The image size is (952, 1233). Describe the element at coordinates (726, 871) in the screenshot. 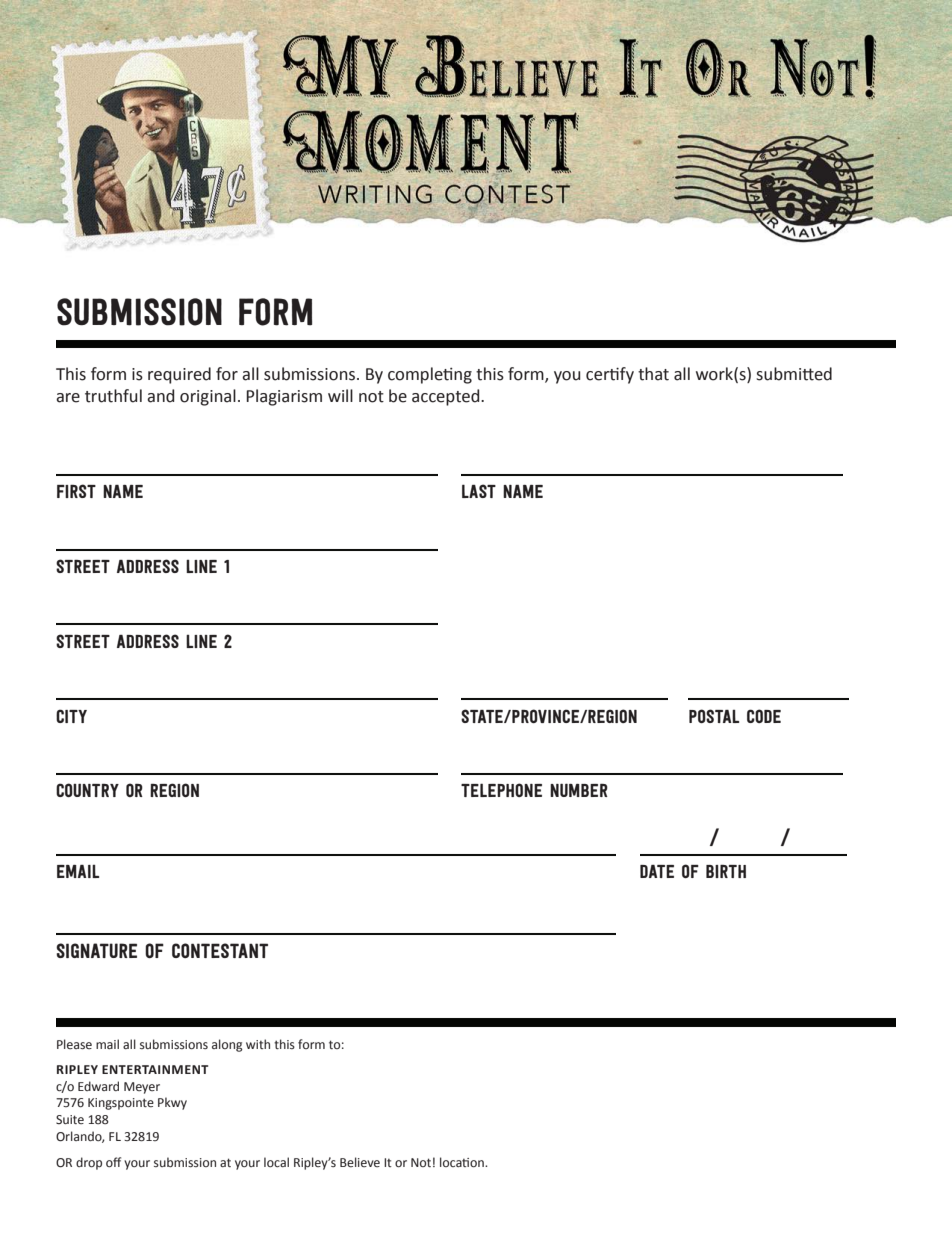

I see `BIRTH` at that location.
